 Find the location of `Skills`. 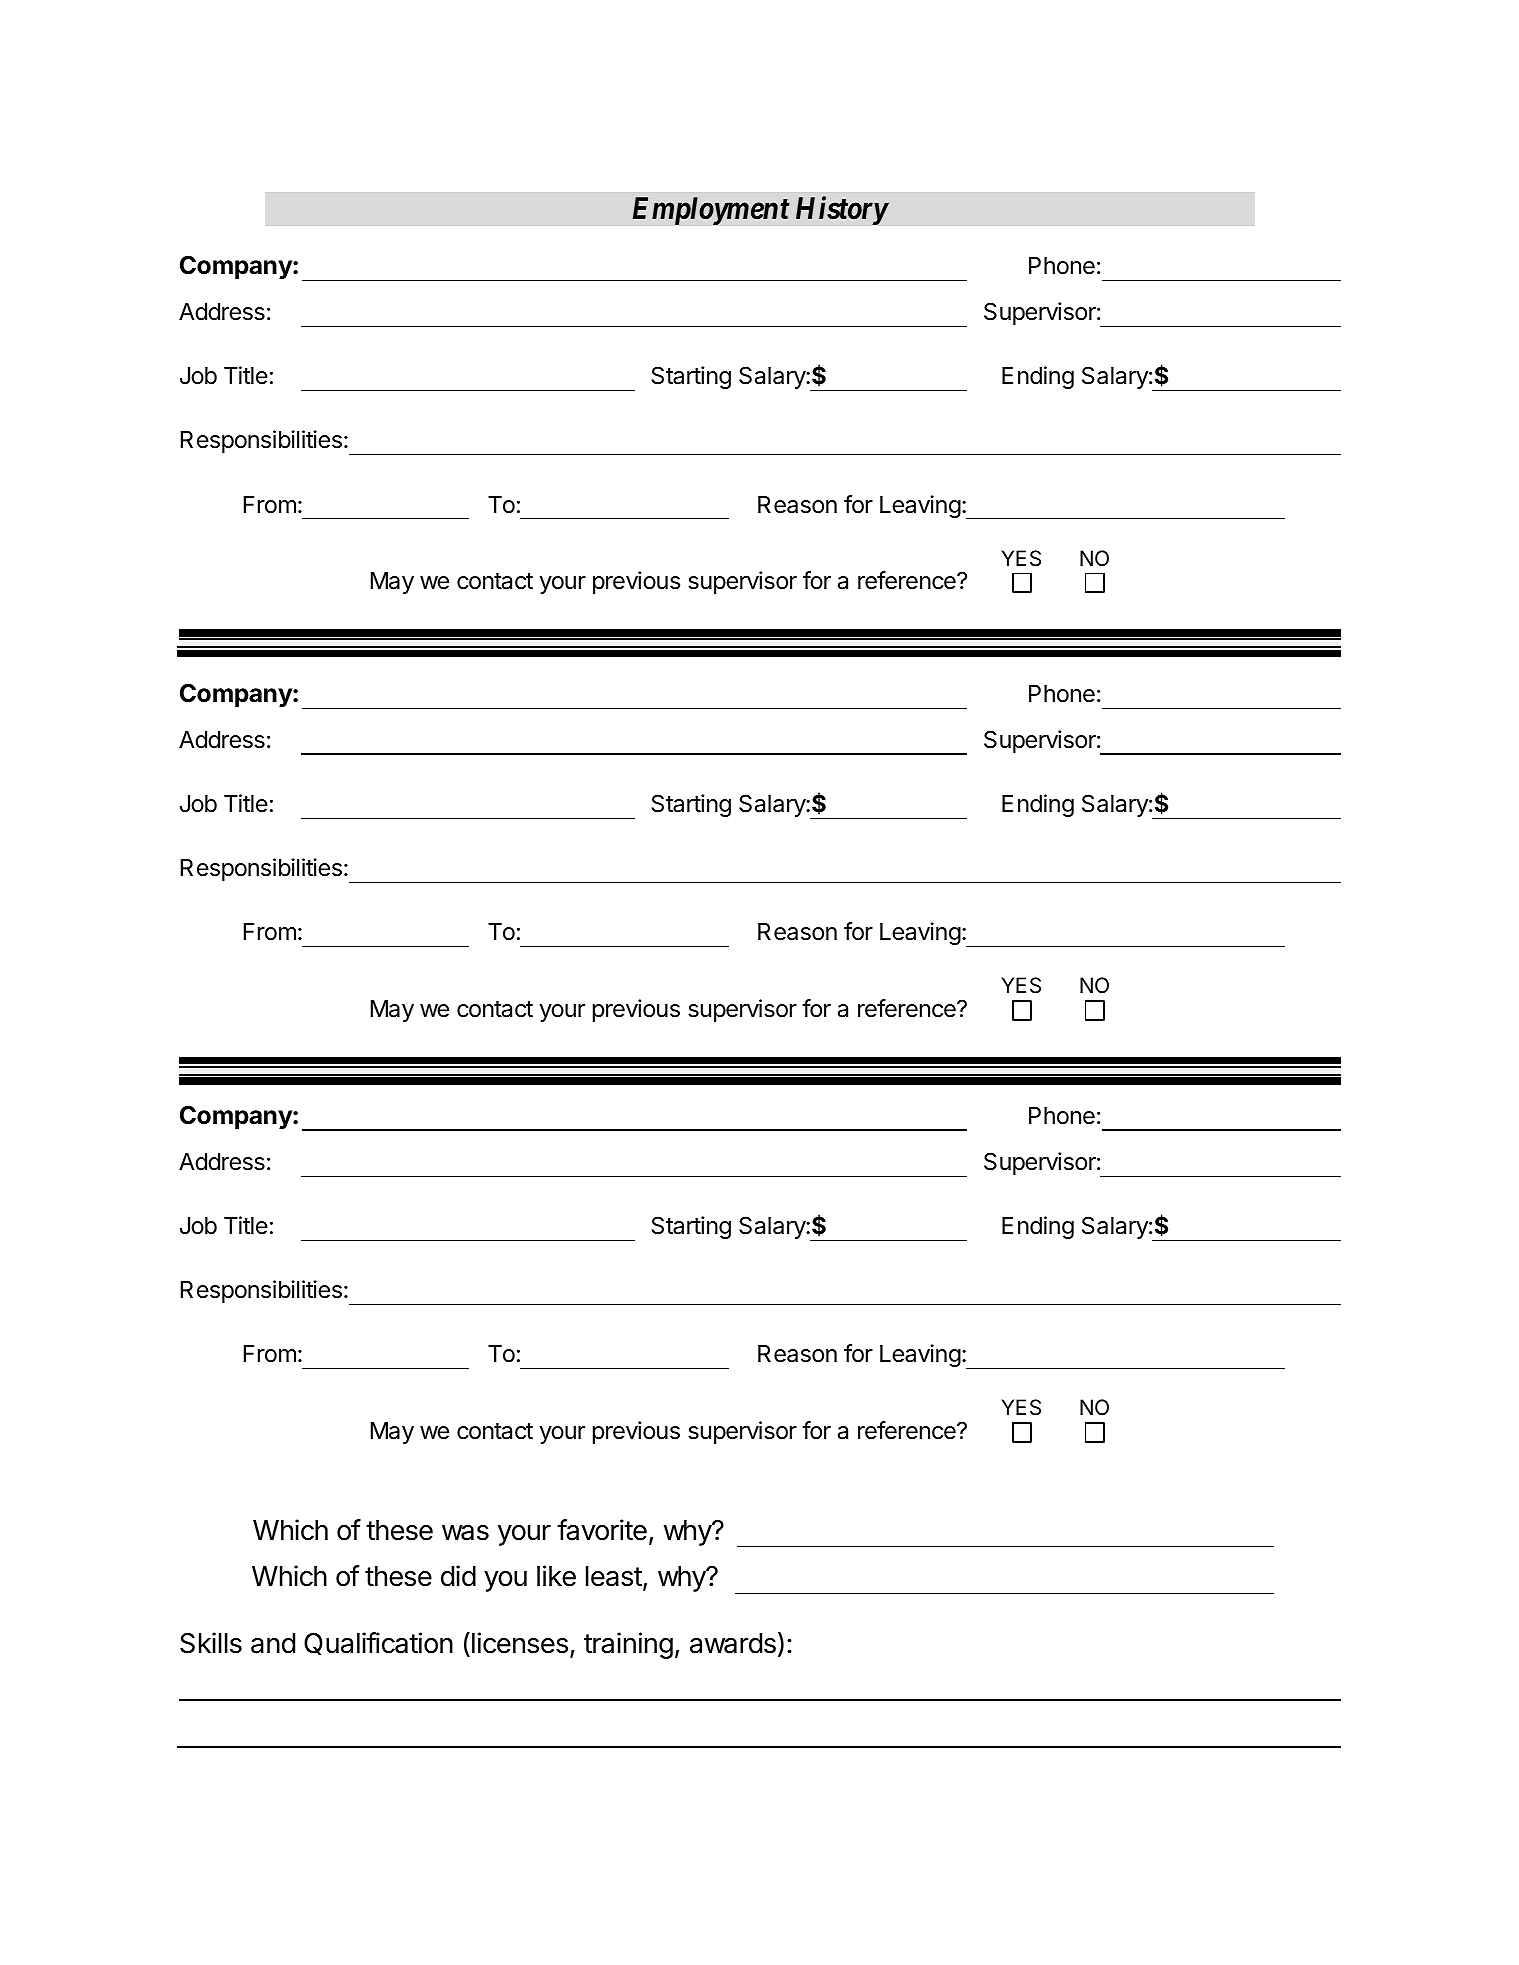

Skills is located at coordinates (211, 1643).
